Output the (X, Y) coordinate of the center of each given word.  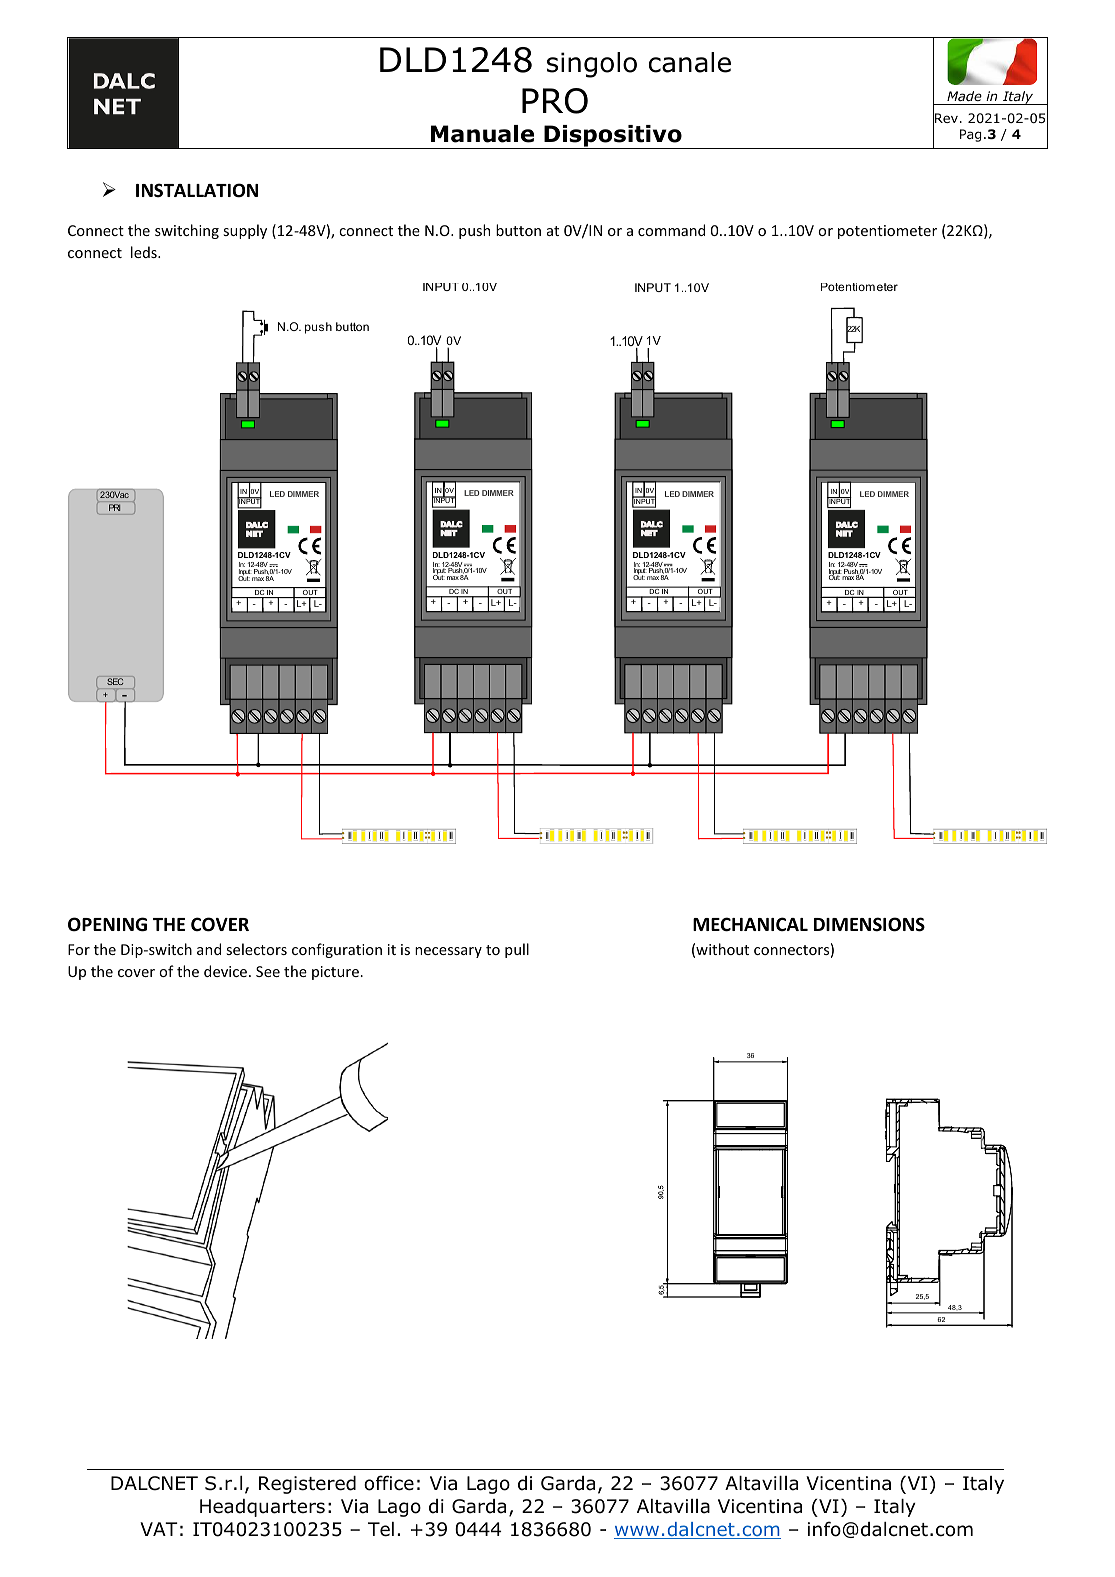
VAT (159, 1529)
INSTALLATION (197, 190)
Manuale (482, 134)
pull (517, 950)
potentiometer (887, 232)
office (389, 1483)
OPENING (107, 924)
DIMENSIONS (869, 924)
